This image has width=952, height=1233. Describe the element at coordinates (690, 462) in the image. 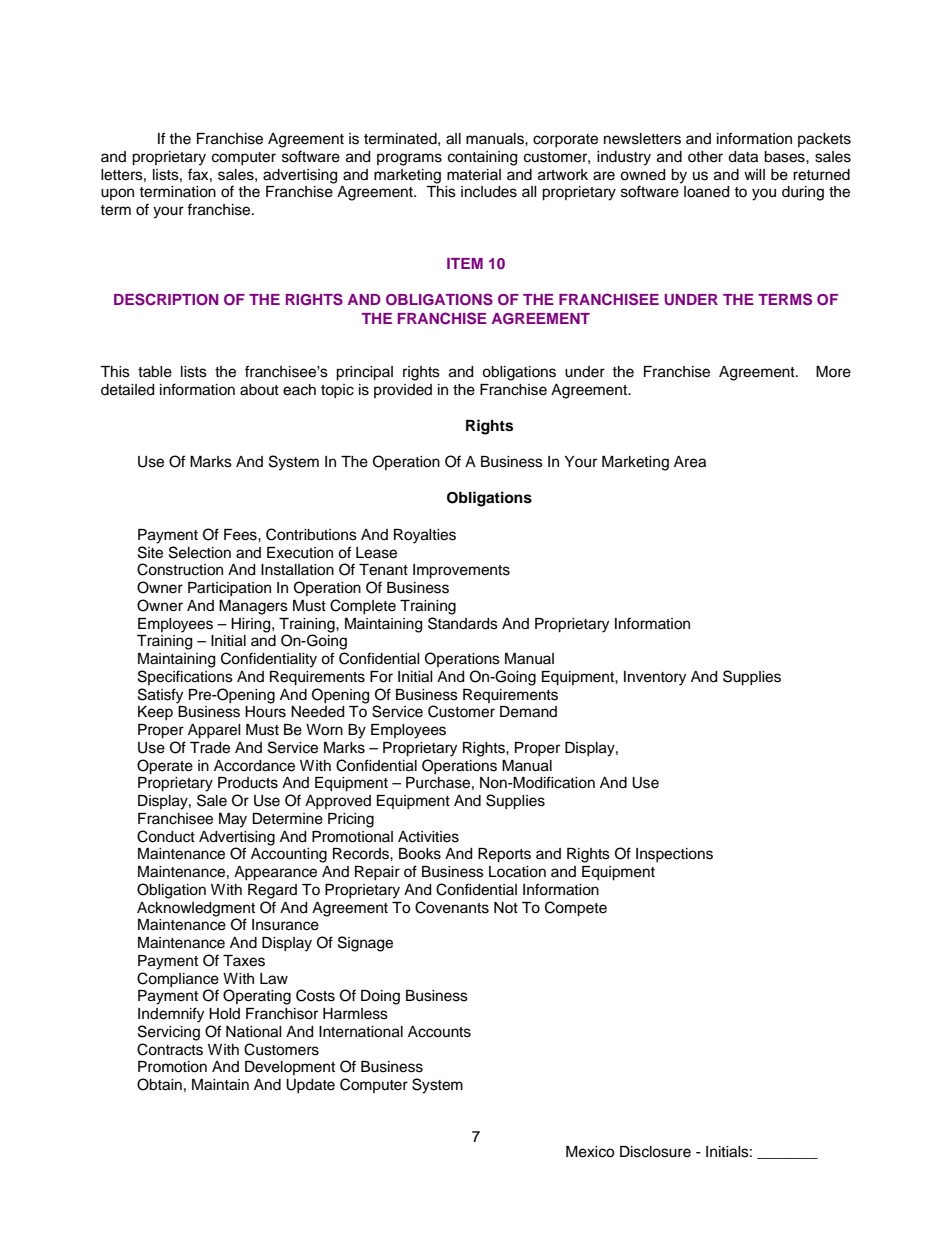

I see `Area` at that location.
